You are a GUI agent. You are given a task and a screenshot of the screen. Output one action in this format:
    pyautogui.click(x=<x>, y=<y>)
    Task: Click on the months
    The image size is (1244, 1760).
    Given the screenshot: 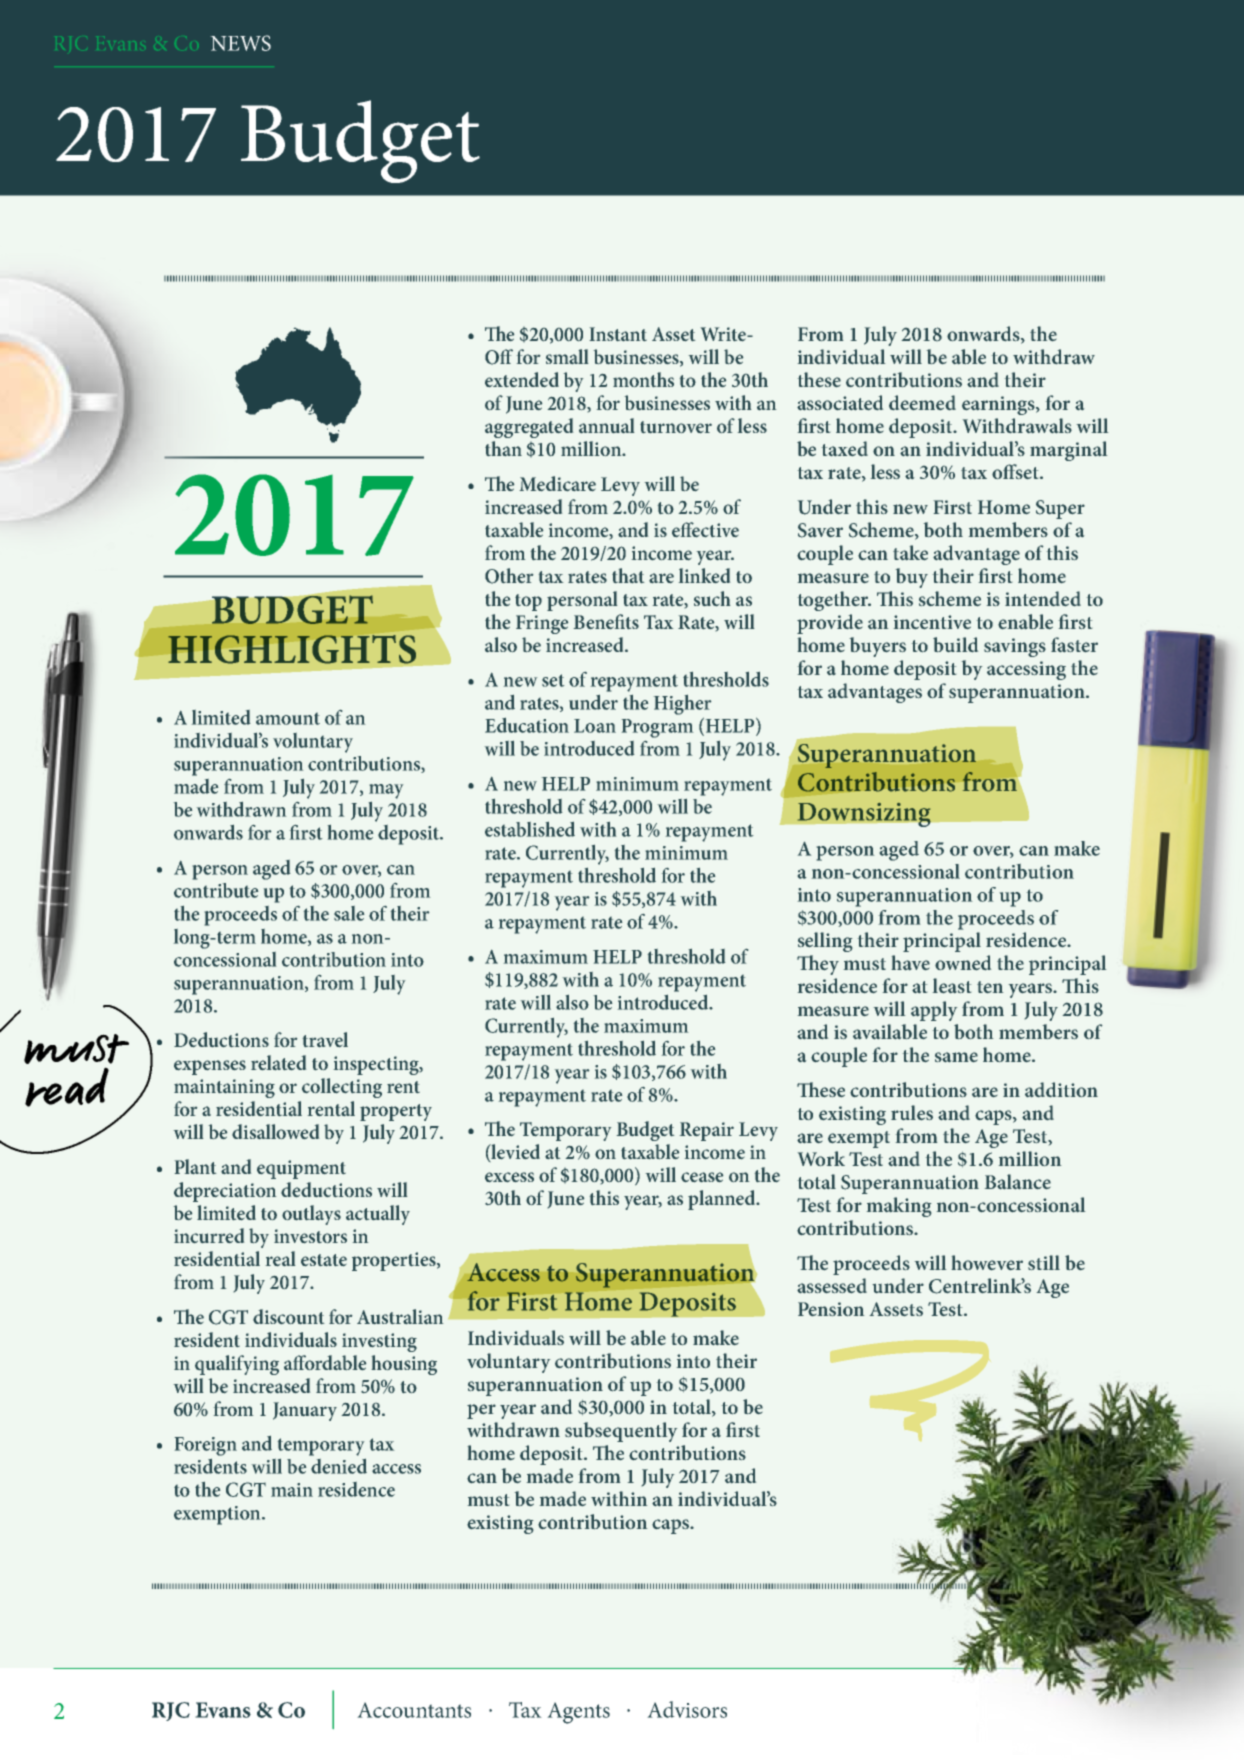 What is the action you would take?
    pyautogui.click(x=643, y=379)
